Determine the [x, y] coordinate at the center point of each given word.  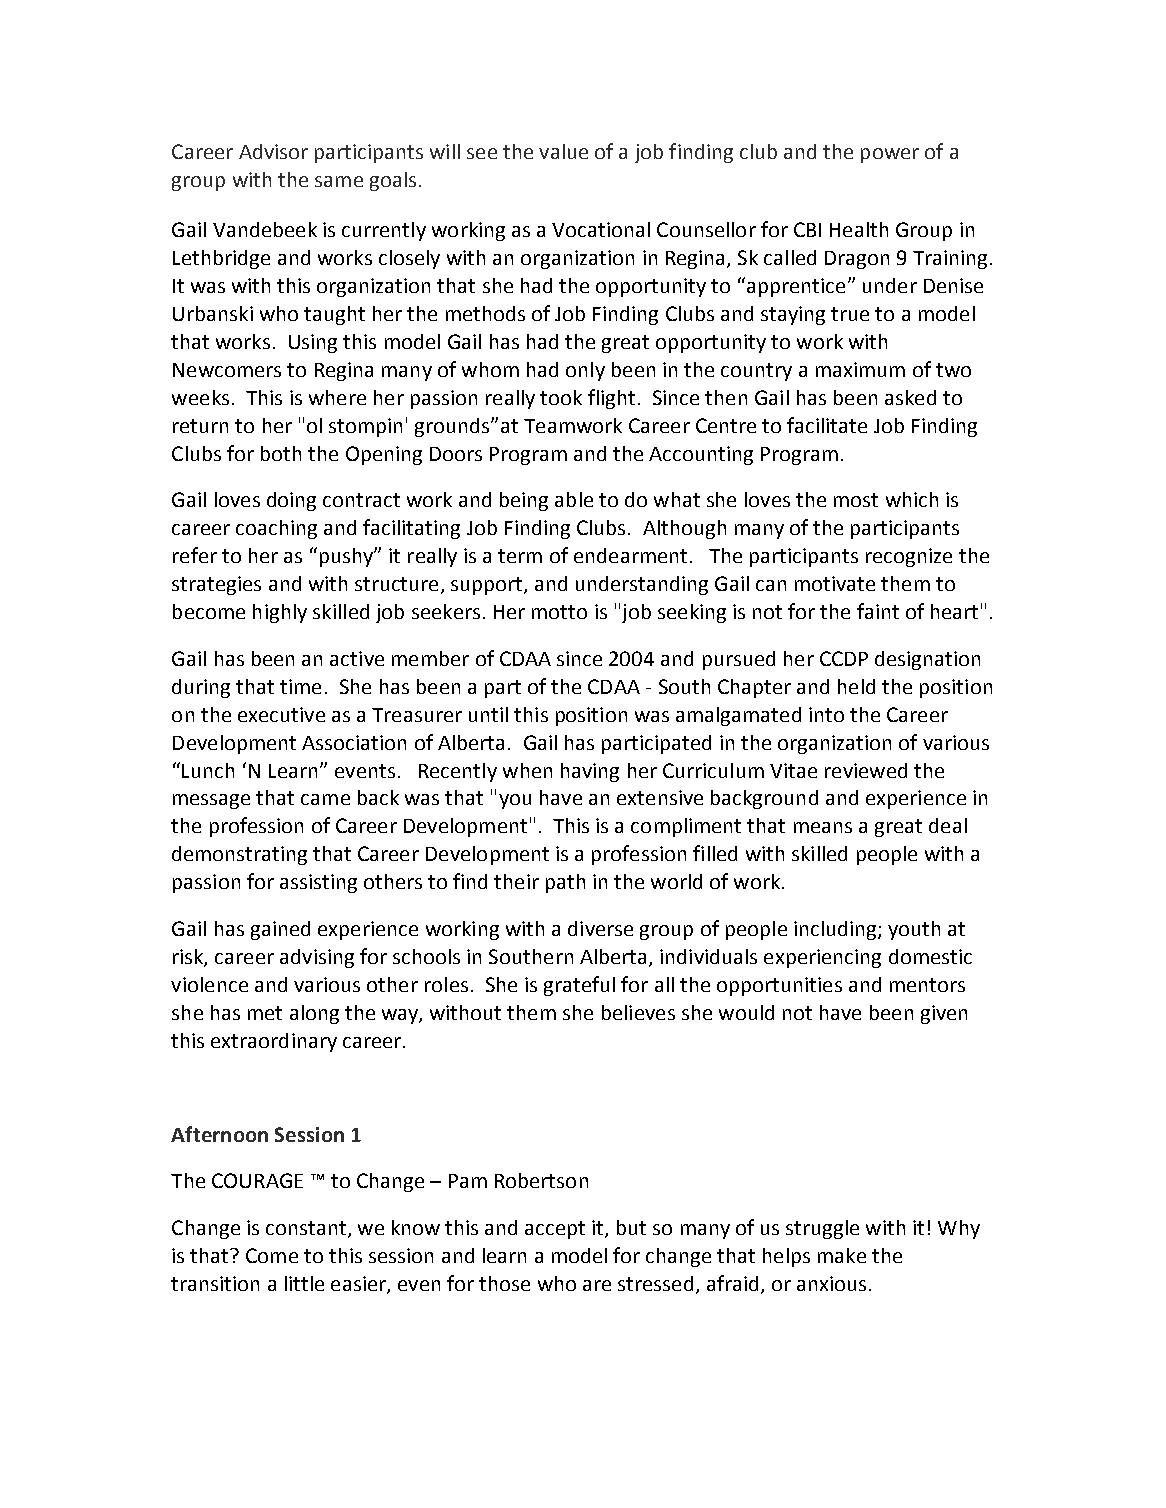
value [563, 151]
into [826, 714]
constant [306, 1228]
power [890, 155]
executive [281, 714]
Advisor [273, 151]
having [590, 772]
